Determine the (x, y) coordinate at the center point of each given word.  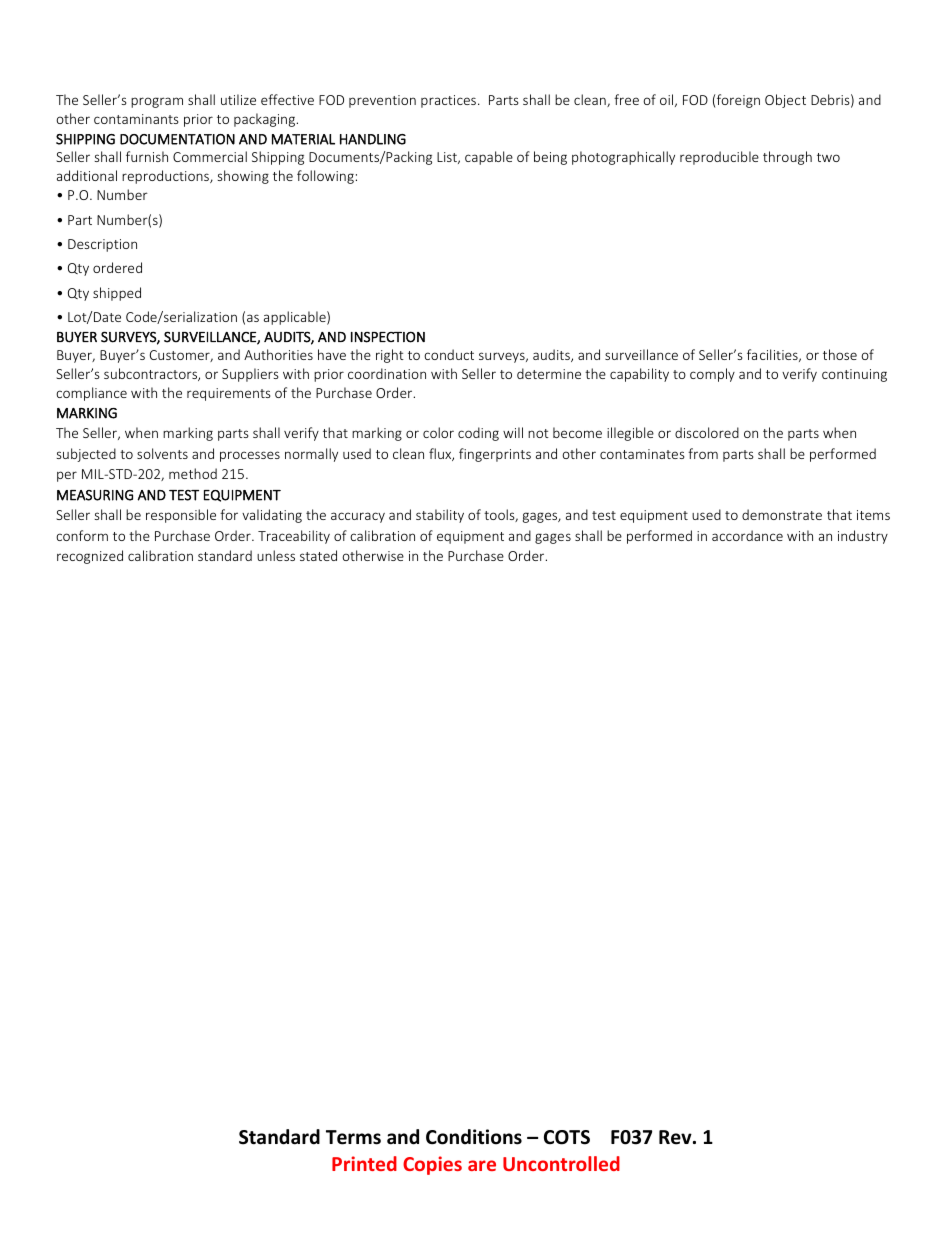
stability (440, 516)
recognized (90, 557)
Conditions (474, 1137)
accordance (747, 535)
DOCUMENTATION (177, 139)
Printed (364, 1163)
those (840, 354)
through (787, 158)
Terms (353, 1137)
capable (489, 158)
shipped (117, 294)
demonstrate (782, 514)
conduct (449, 354)
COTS (567, 1137)
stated (318, 555)
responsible (181, 516)
